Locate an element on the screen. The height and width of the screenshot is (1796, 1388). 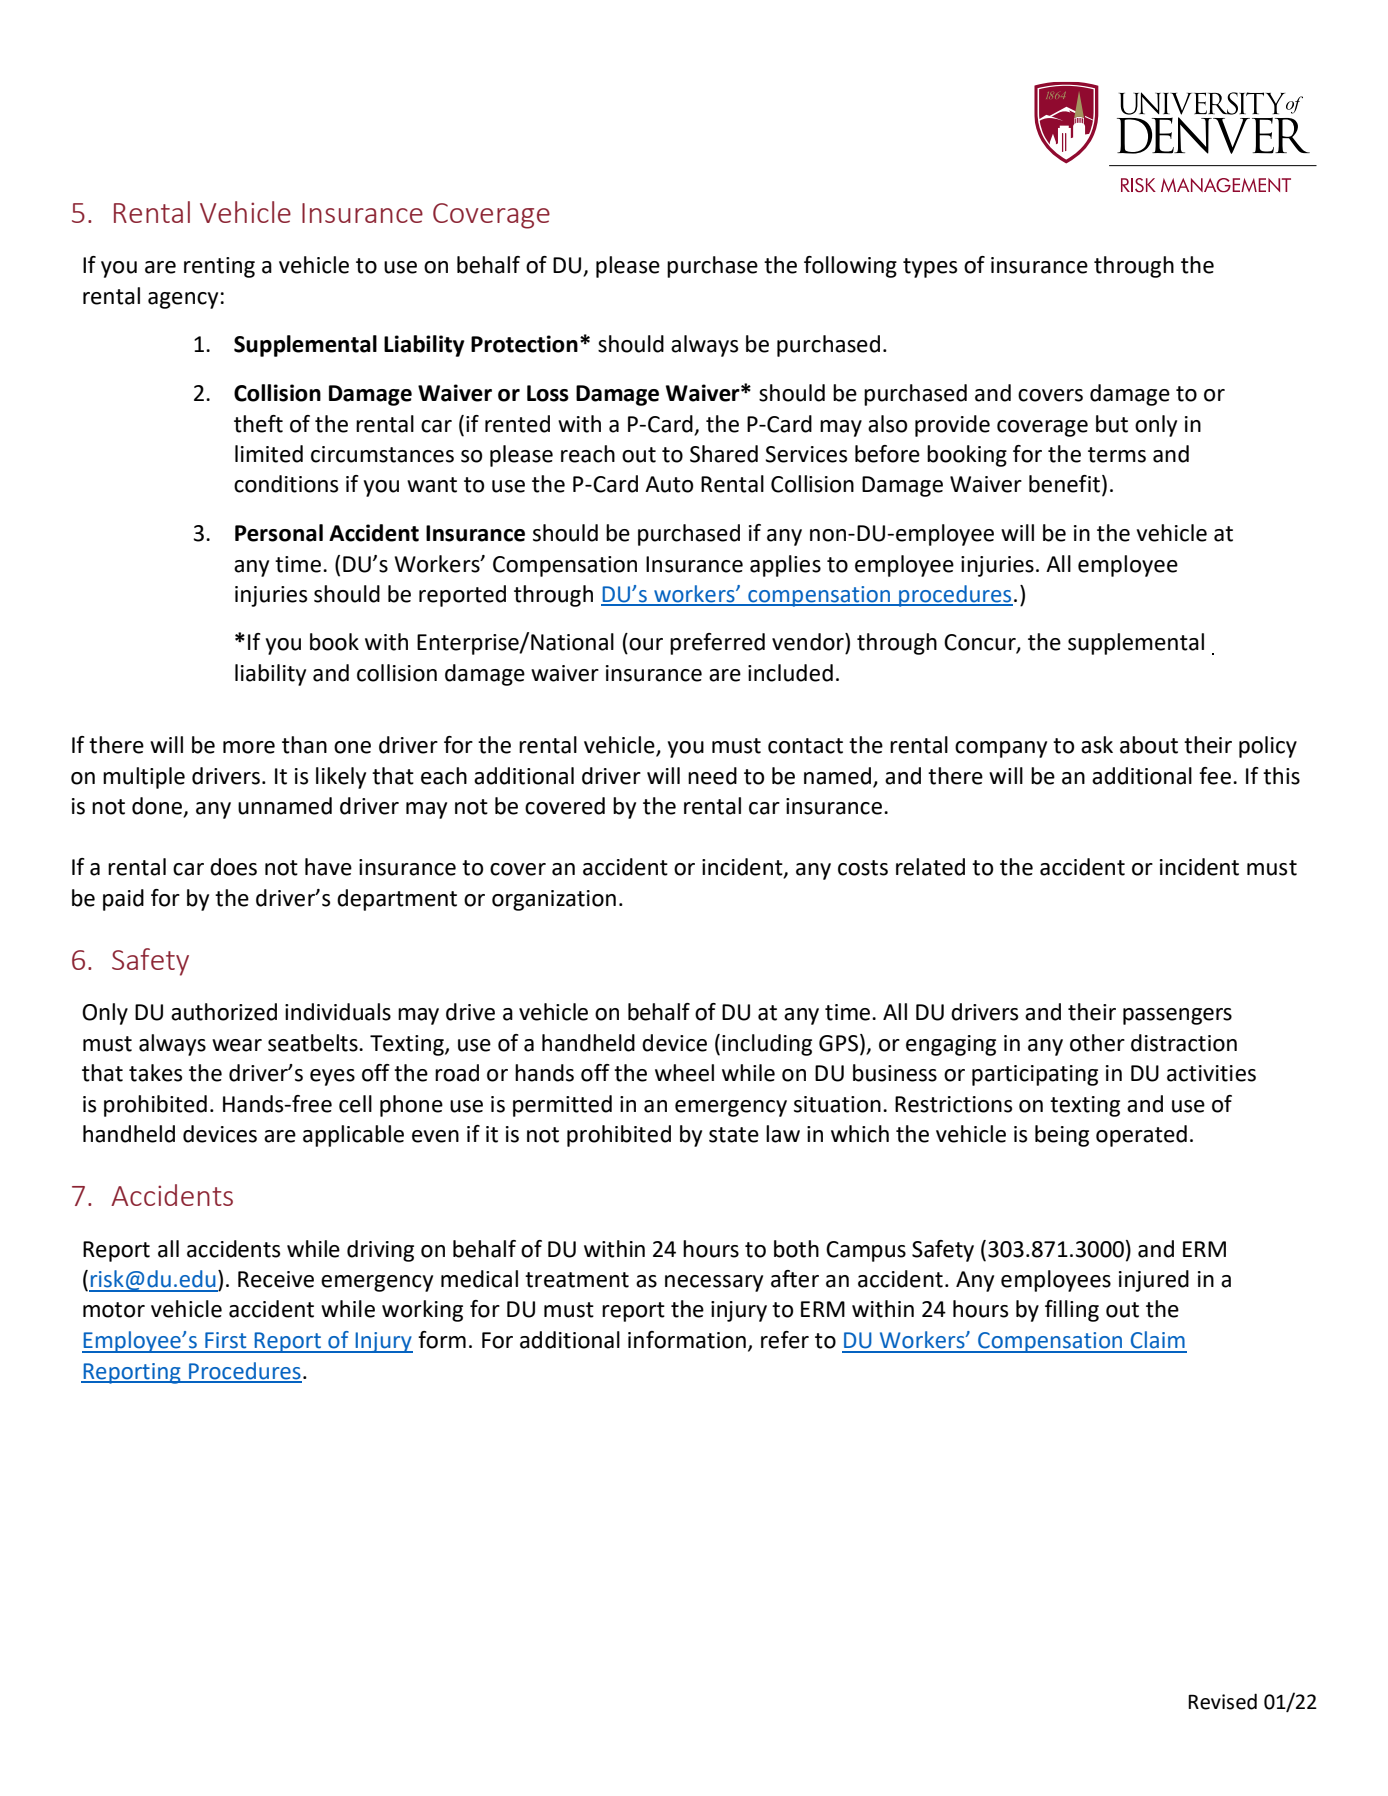
including is located at coordinates (767, 1045).
